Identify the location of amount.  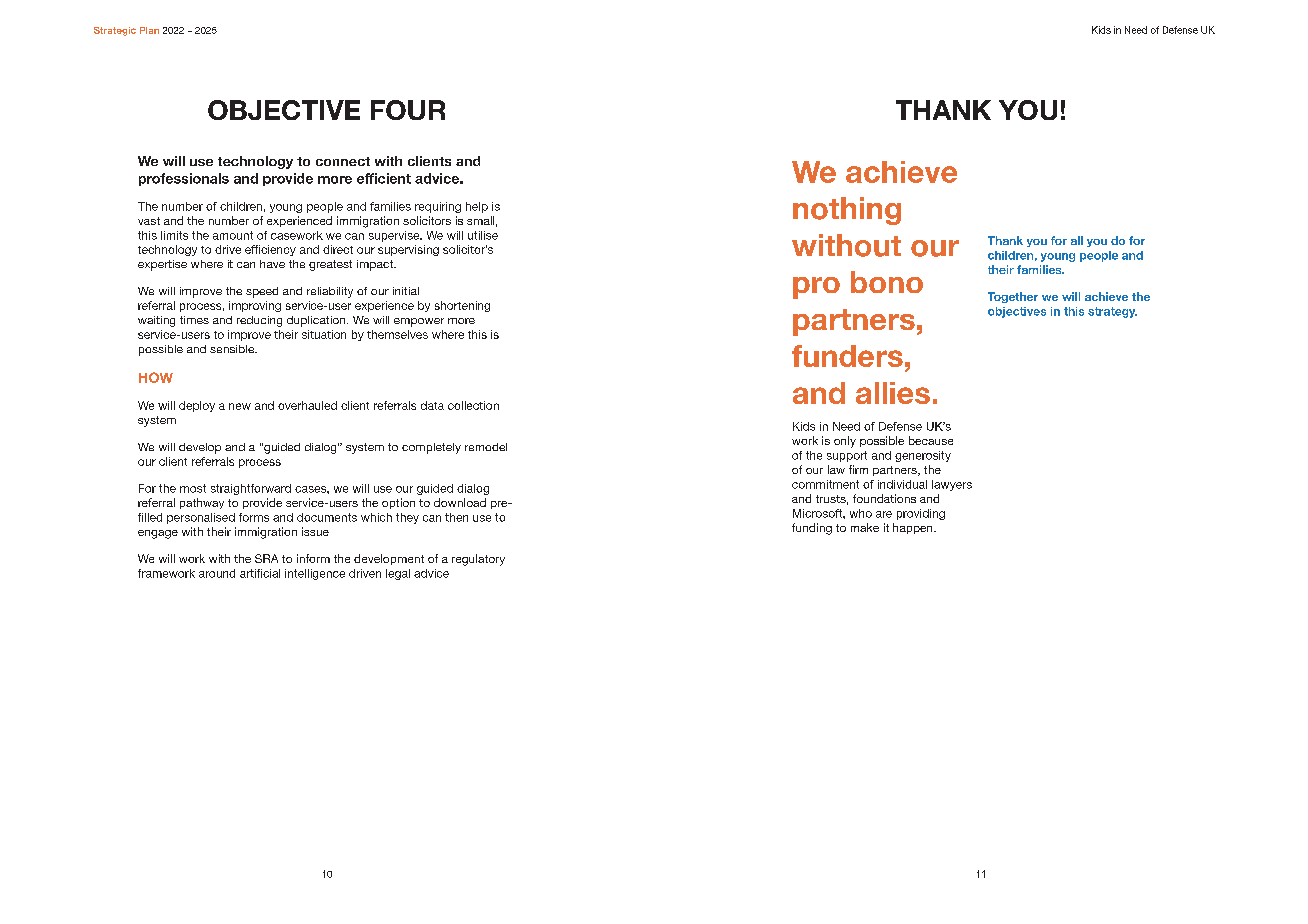
(233, 235).
